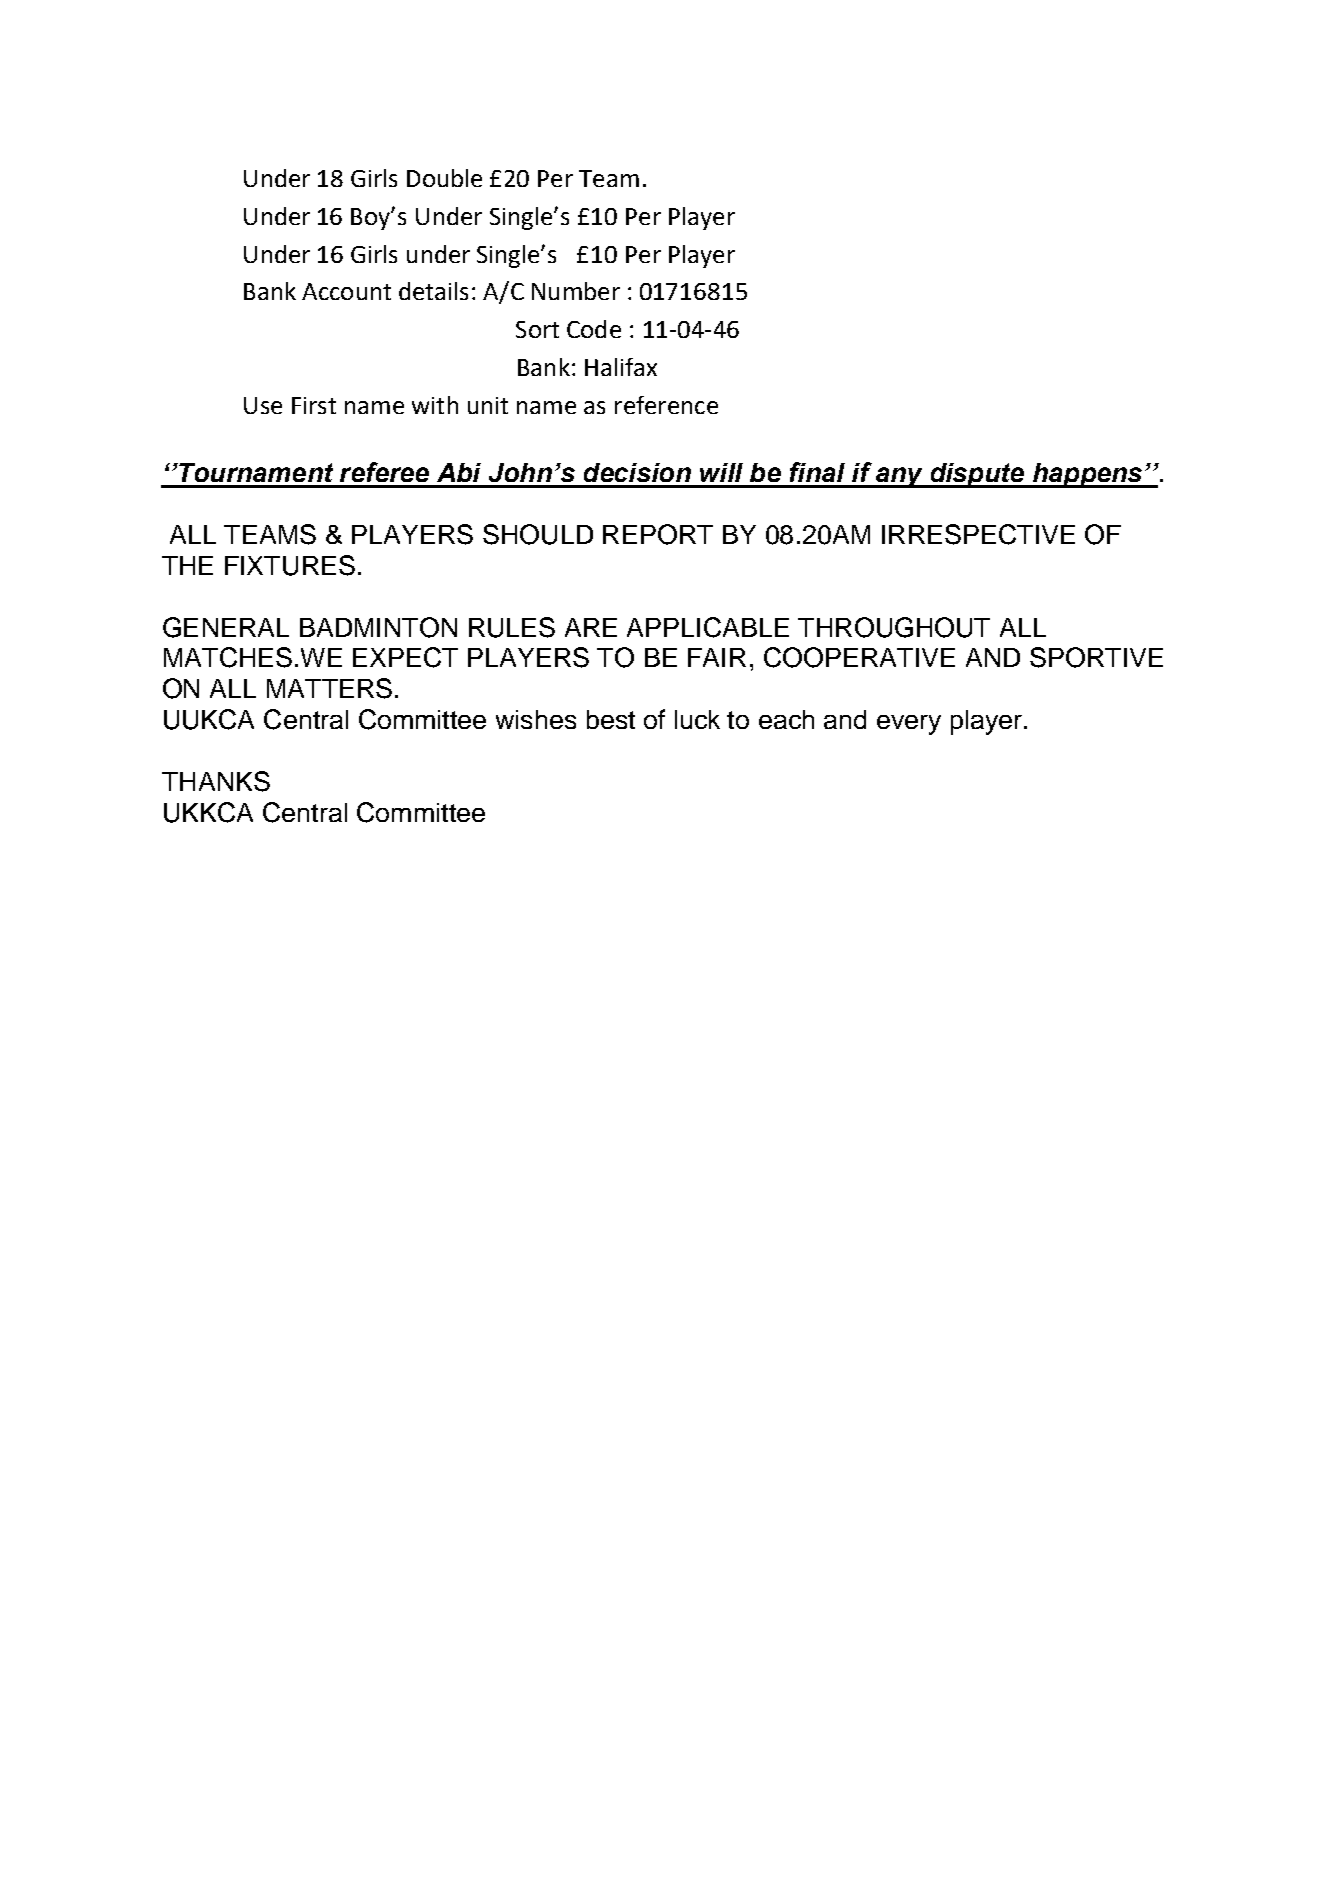  What do you see at coordinates (444, 178) in the screenshot?
I see `Double` at bounding box center [444, 178].
